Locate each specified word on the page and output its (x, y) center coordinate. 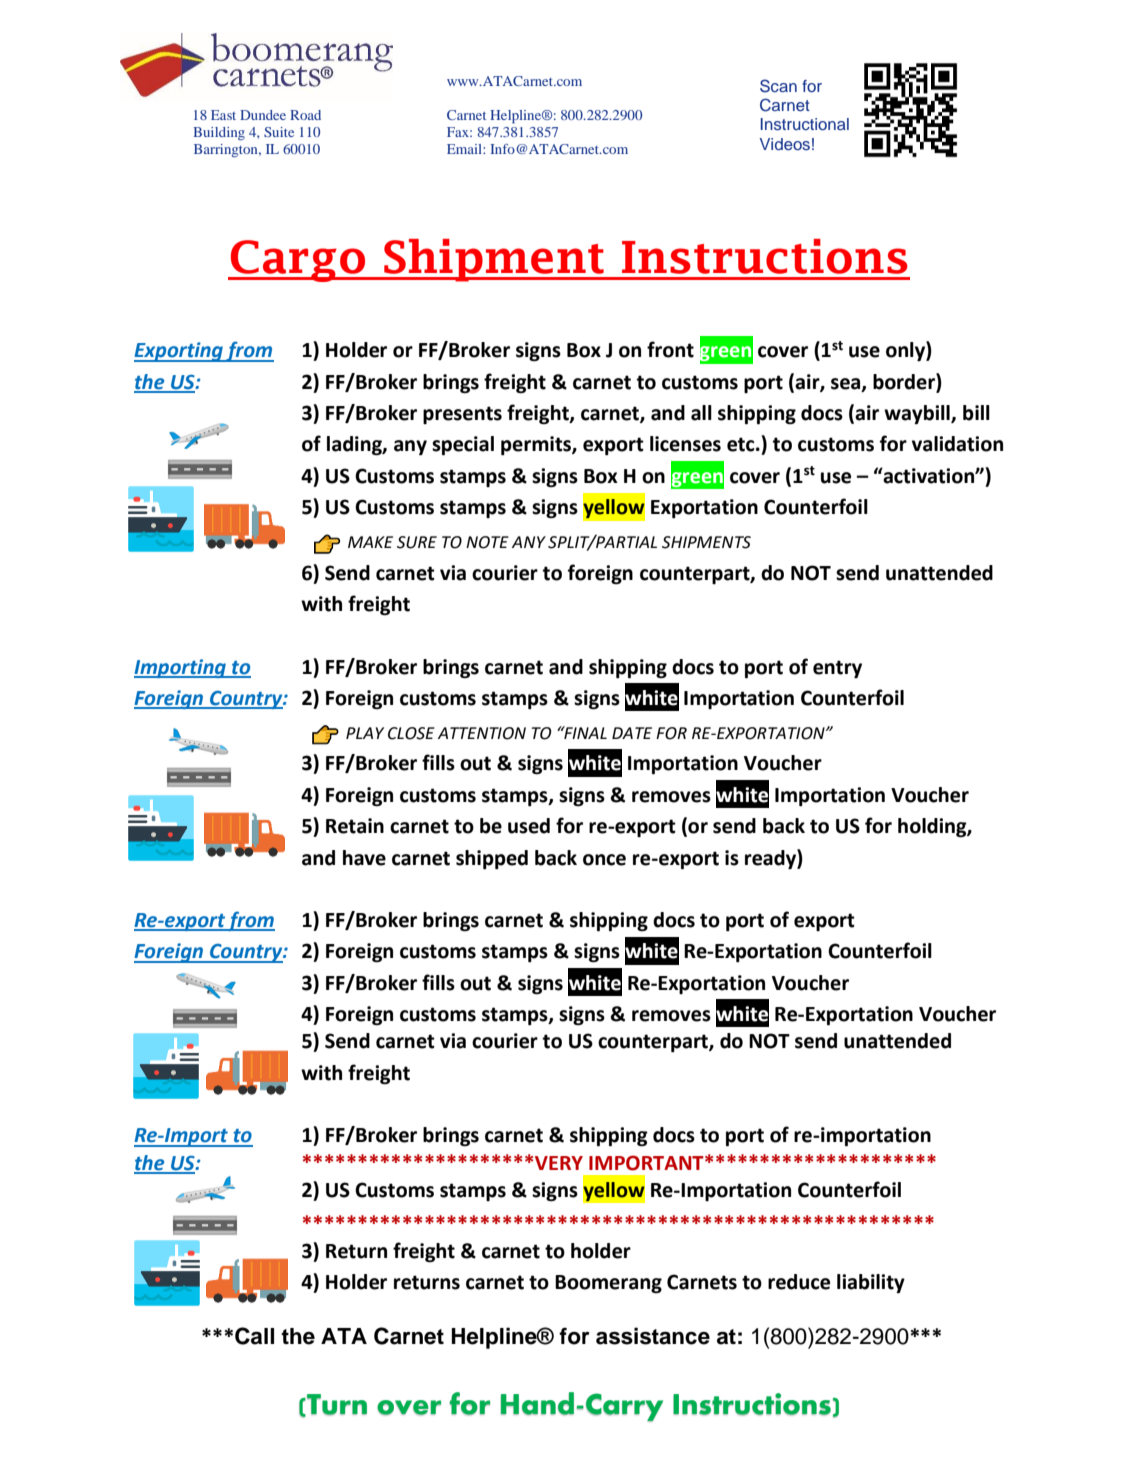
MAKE (370, 542)
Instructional (805, 124)
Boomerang (608, 1284)
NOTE (487, 542)
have (364, 858)
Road (305, 115)
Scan (778, 86)
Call (254, 1336)
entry (837, 669)
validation (957, 444)
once (604, 860)
